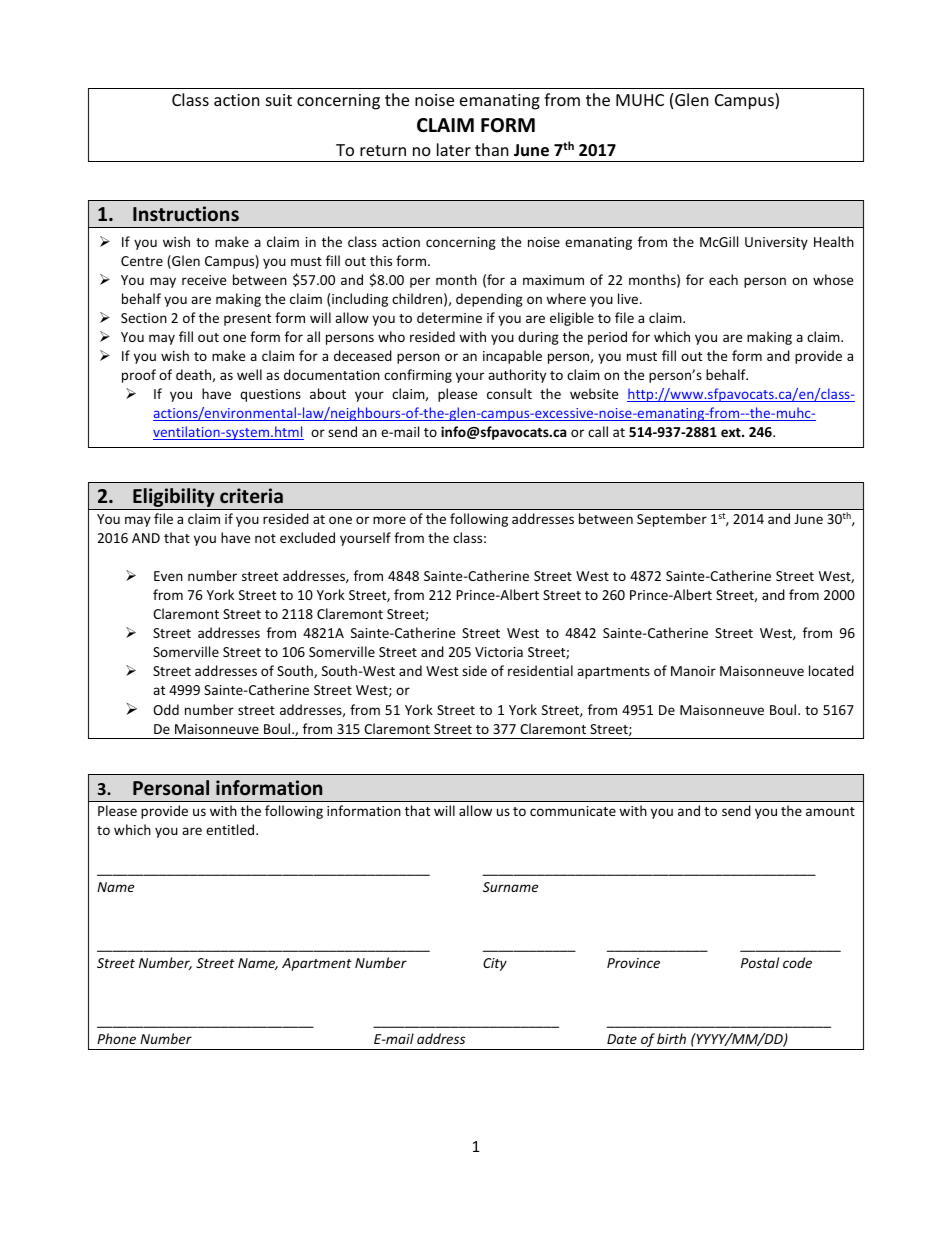  I want to click on communicate, so click(573, 811).
